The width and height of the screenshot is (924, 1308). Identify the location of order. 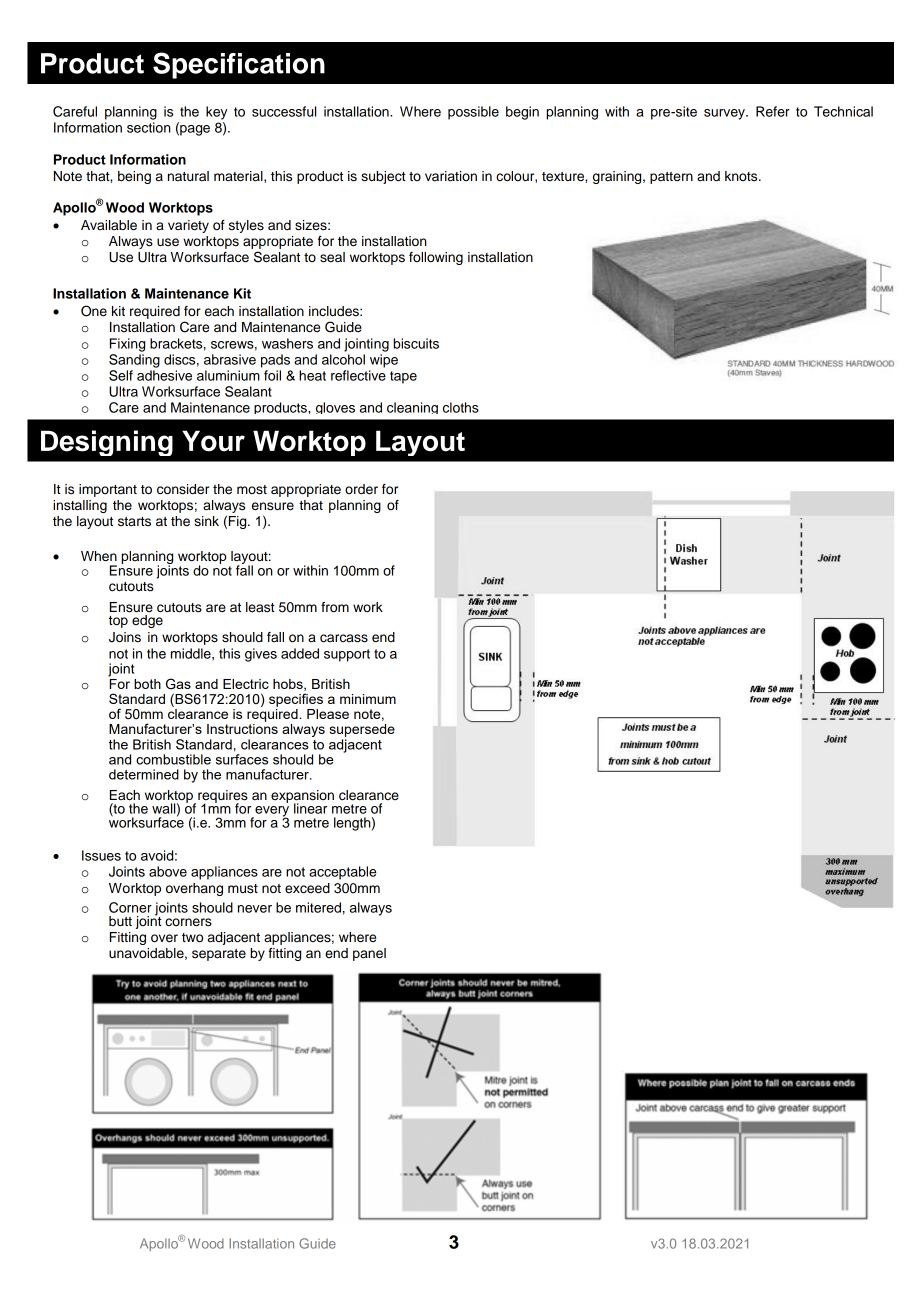
(361, 489).
